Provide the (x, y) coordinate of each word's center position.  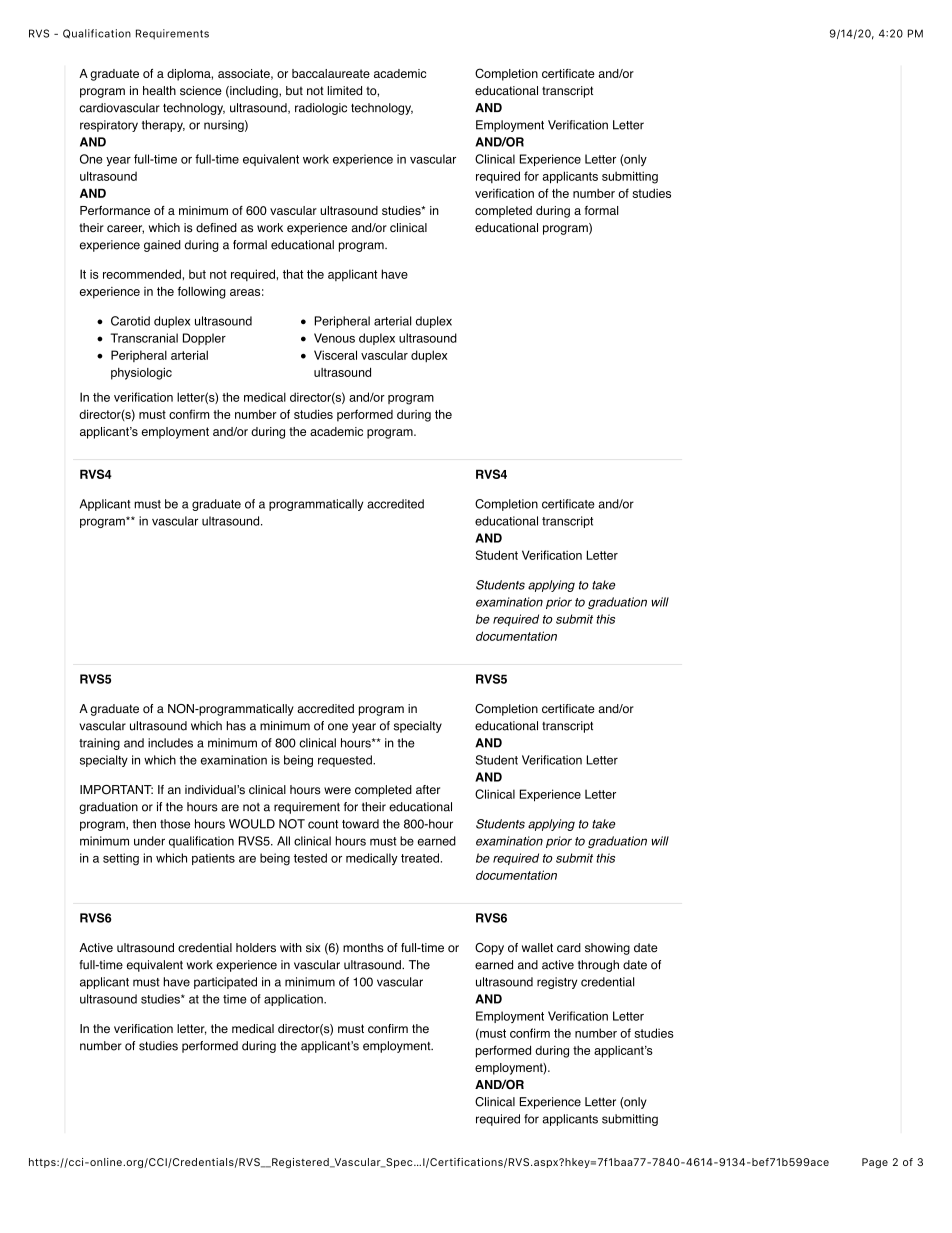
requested (346, 761)
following (202, 292)
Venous (334, 338)
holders (256, 948)
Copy (489, 949)
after (428, 790)
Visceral (335, 355)
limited (345, 91)
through (598, 966)
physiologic (141, 374)
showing (607, 949)
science (201, 91)
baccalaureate (331, 73)
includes (170, 743)
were (337, 791)
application (294, 1000)
